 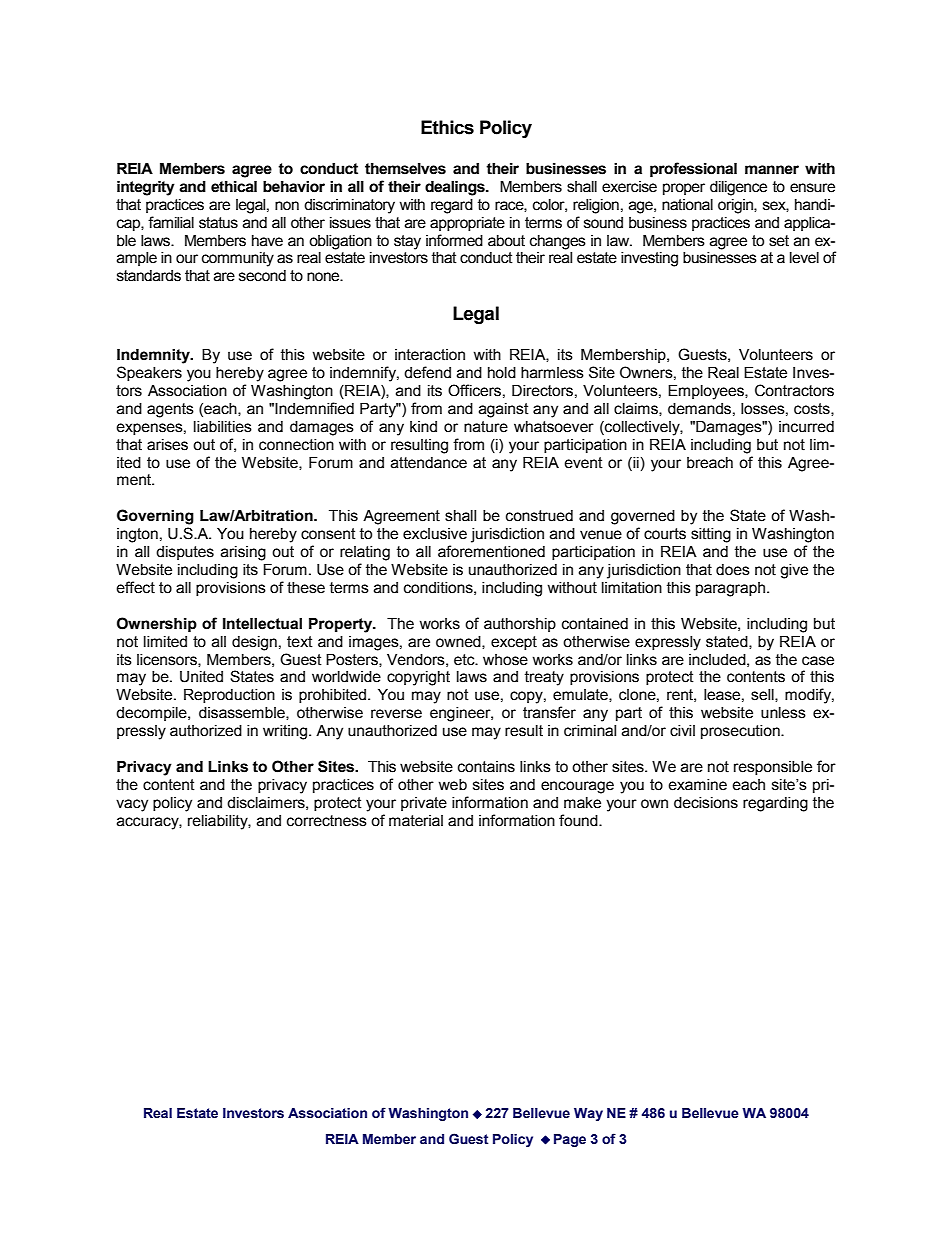 What do you see at coordinates (167, 445) in the screenshot?
I see `arises` at bounding box center [167, 445].
